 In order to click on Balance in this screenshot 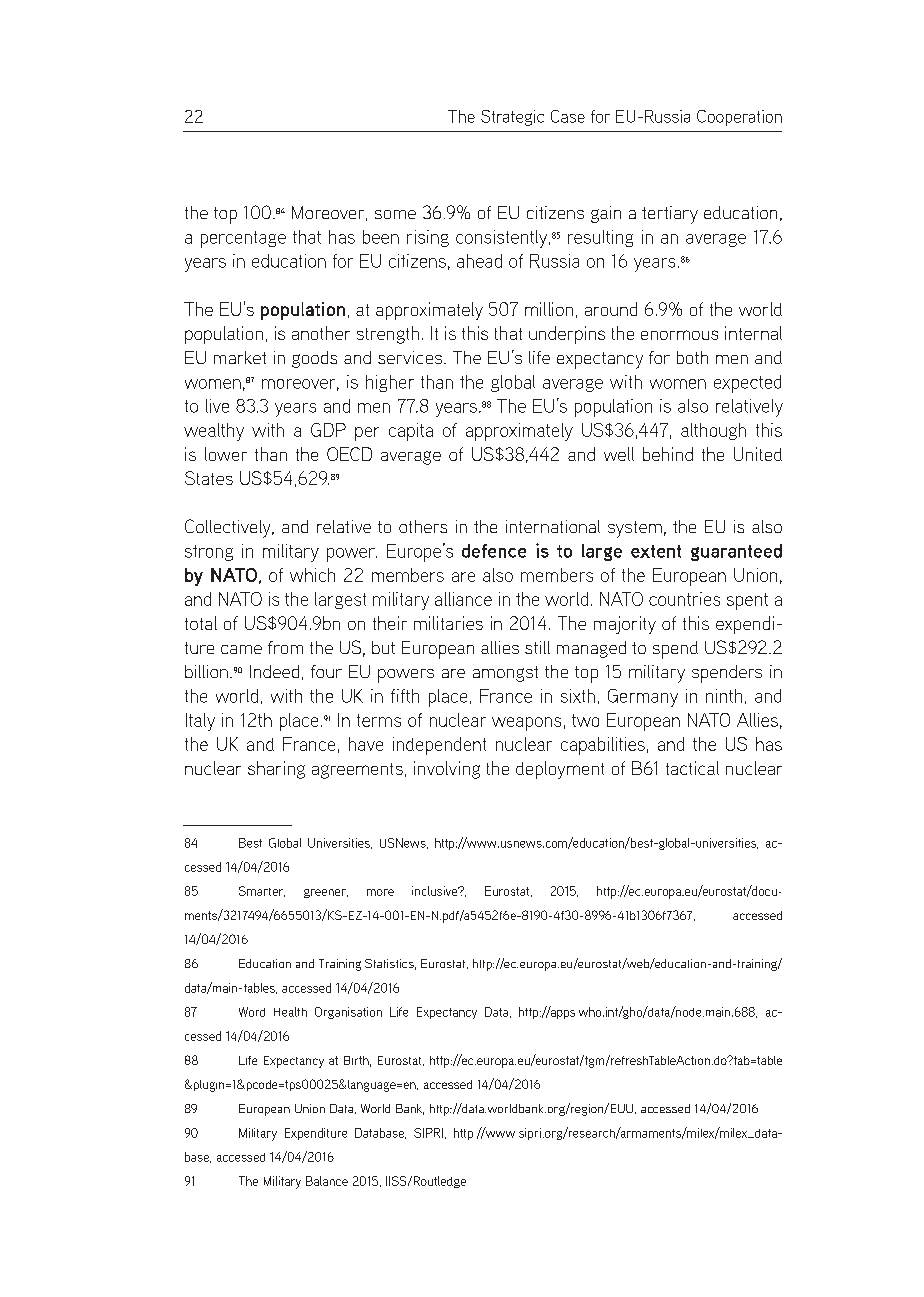, I will do `click(327, 1181)`.
